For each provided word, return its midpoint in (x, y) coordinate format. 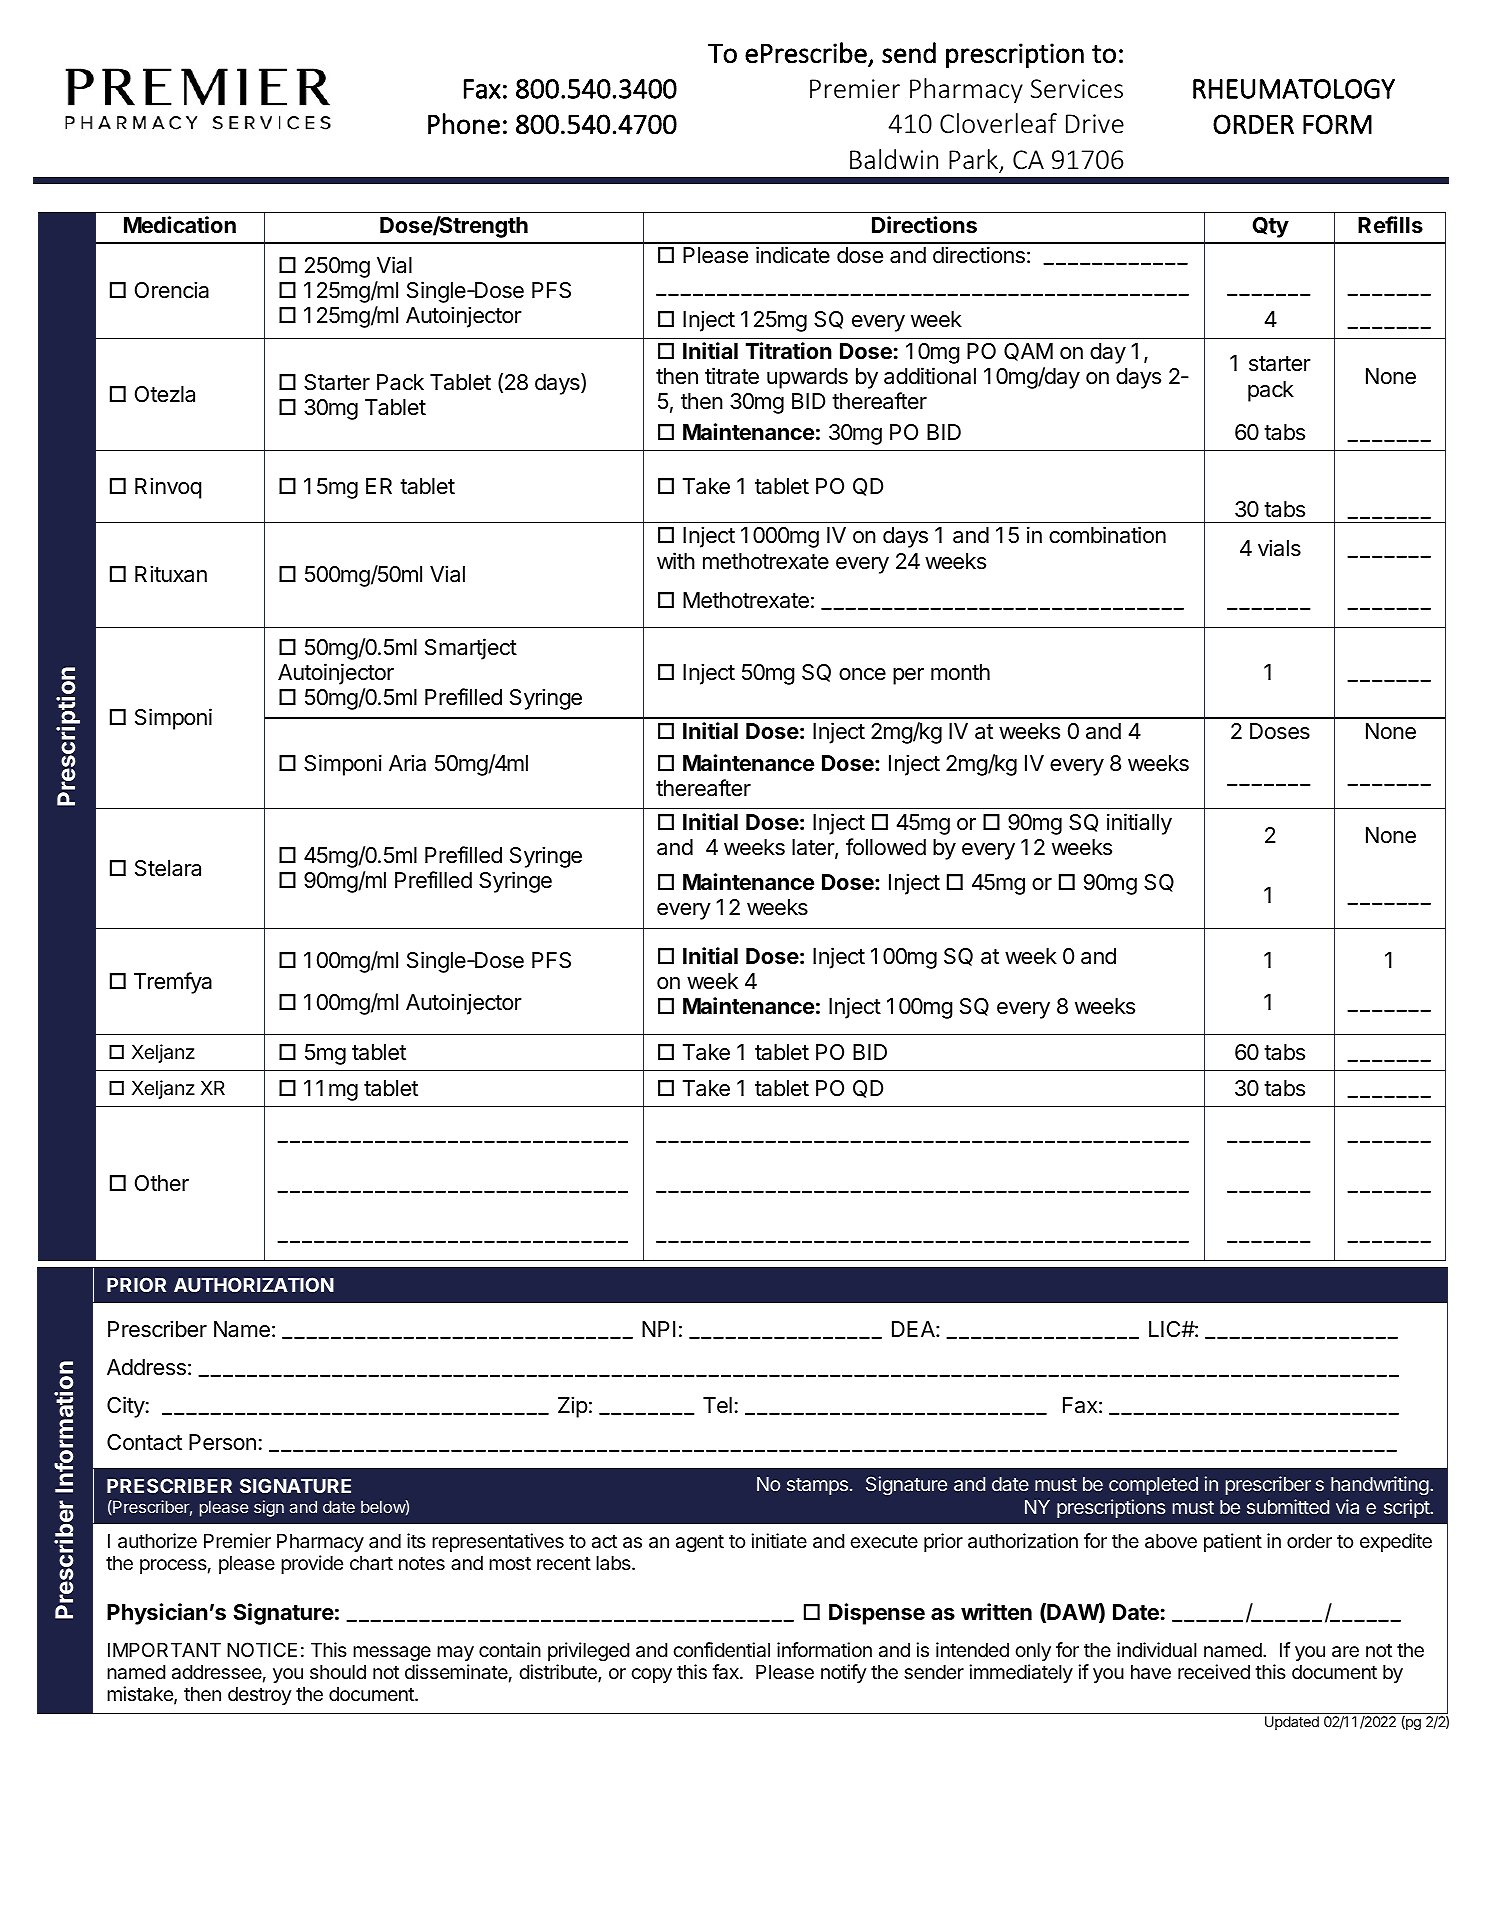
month (960, 672)
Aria (407, 763)
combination (1107, 535)
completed (1153, 1486)
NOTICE (262, 1649)
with (676, 560)
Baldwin (894, 159)
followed (886, 847)
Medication (180, 225)
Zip (573, 1407)
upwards (807, 378)
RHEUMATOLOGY (1294, 89)
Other (162, 1183)
